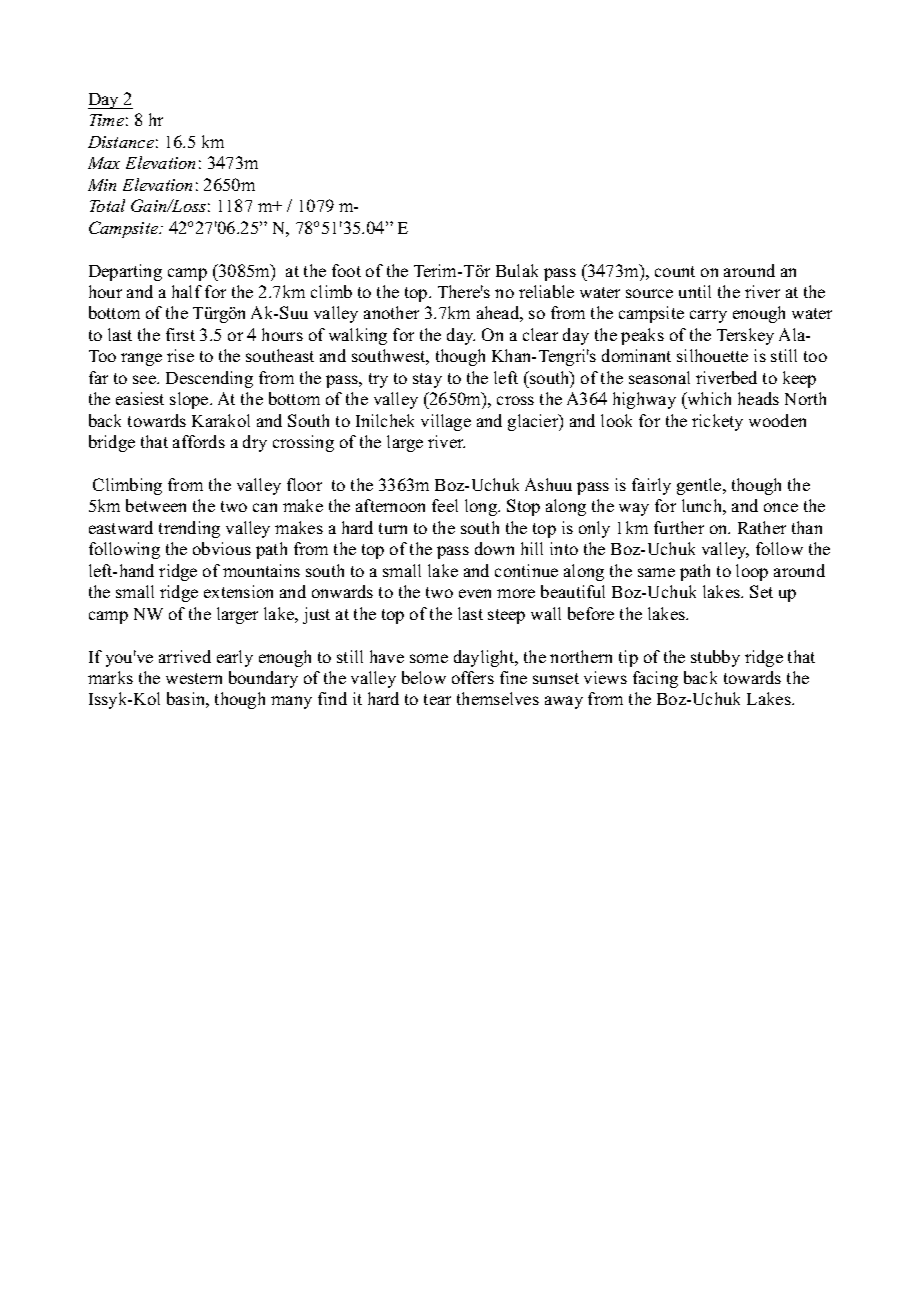  Describe the element at coordinates (190, 400) in the screenshot. I see `slope` at that location.
